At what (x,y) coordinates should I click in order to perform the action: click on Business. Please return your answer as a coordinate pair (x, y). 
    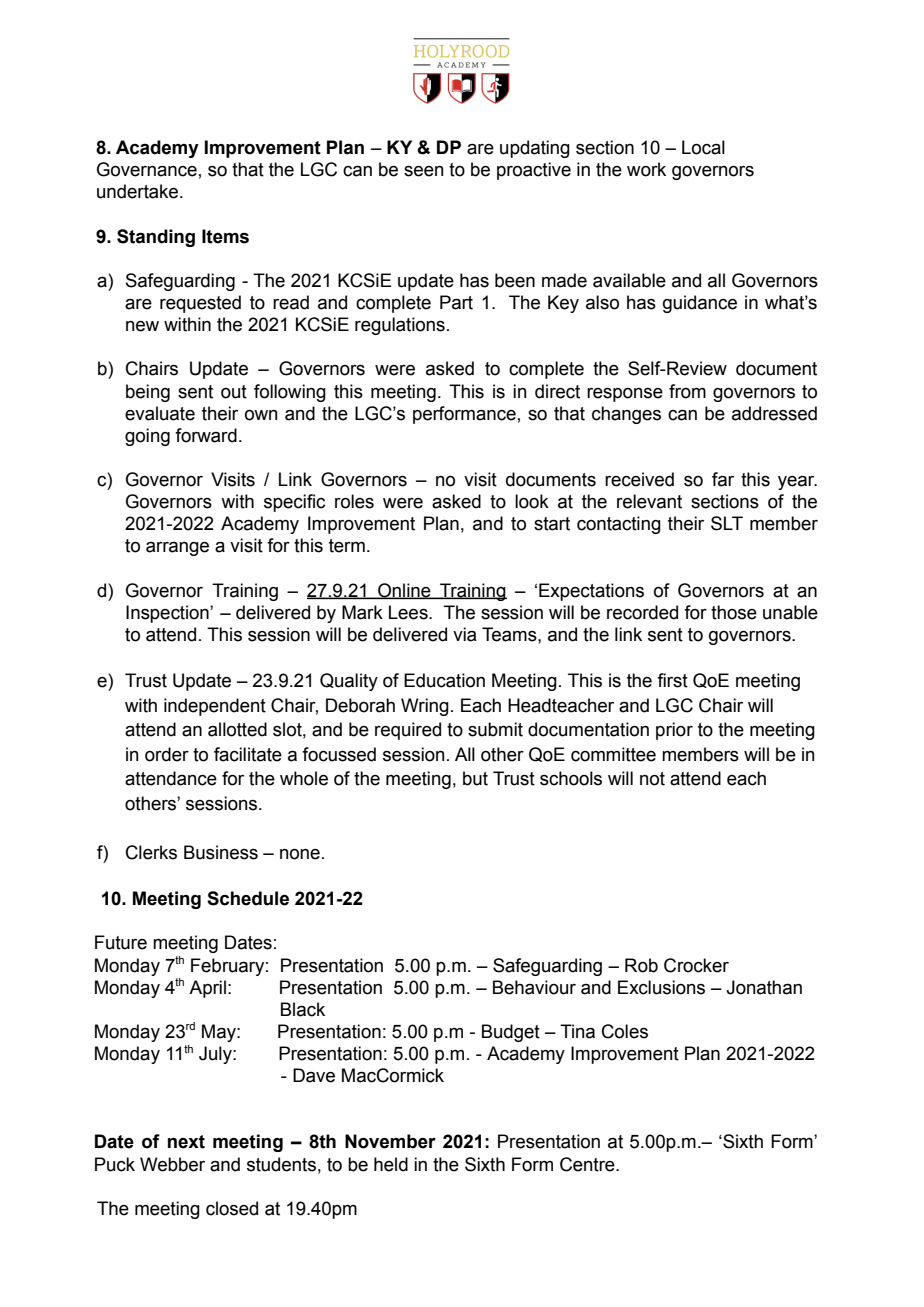
    Looking at the image, I should click on (221, 852).
